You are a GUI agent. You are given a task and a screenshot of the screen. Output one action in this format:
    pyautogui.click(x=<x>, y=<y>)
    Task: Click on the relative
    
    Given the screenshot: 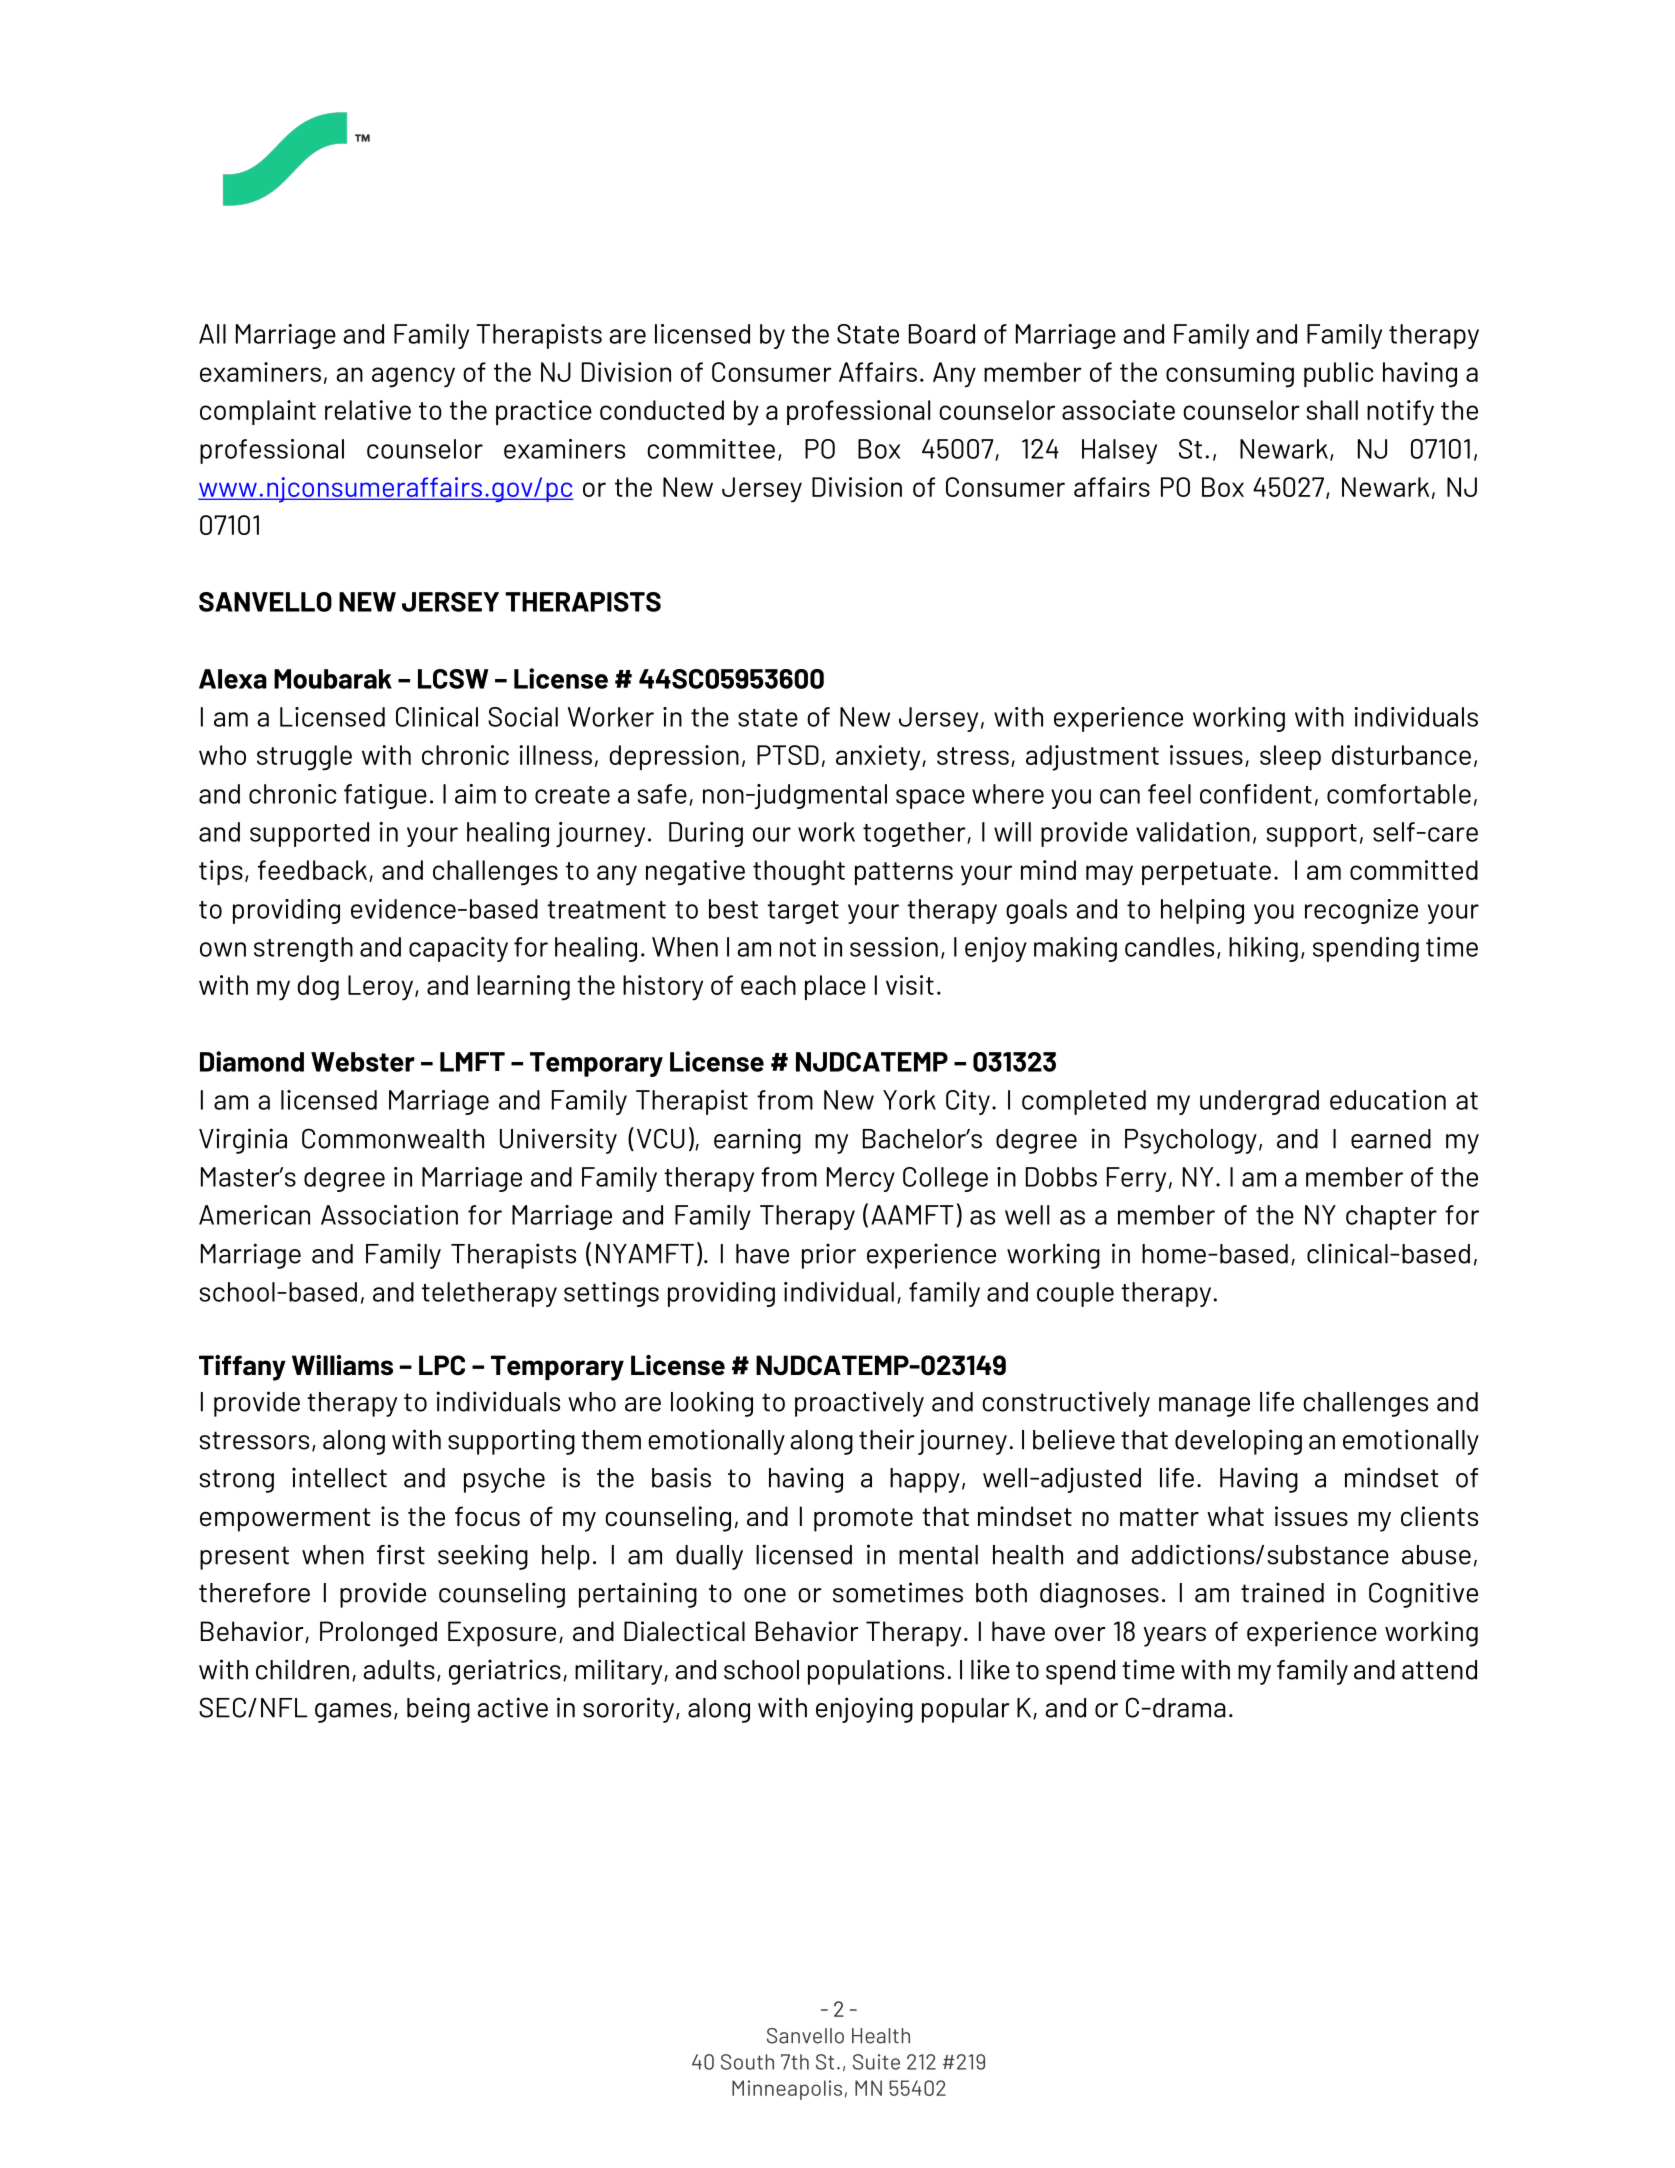 What is the action you would take?
    pyautogui.click(x=368, y=410)
